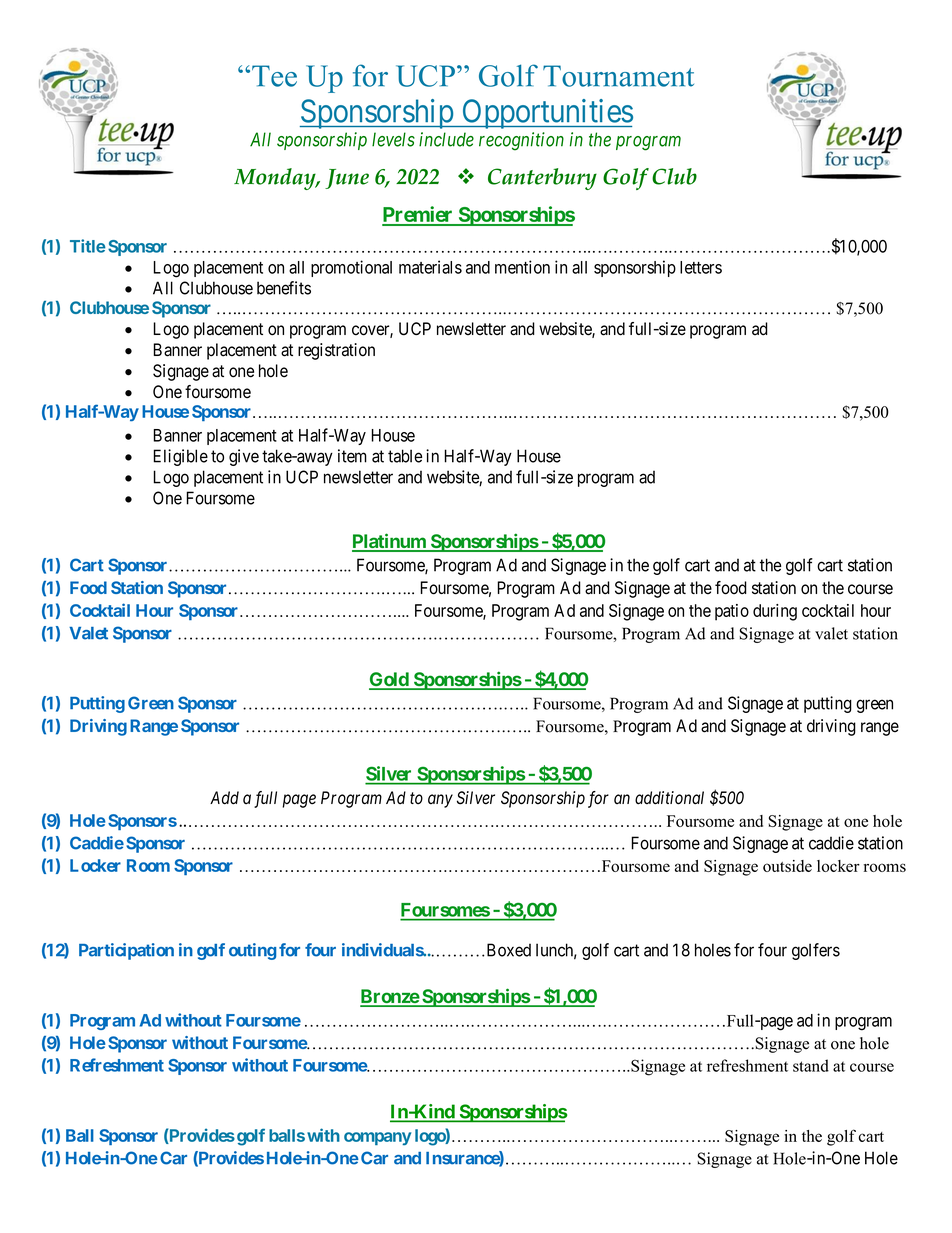 This page has height=1233, width=952. What do you see at coordinates (775, 612) in the page?
I see `during` at bounding box center [775, 612].
